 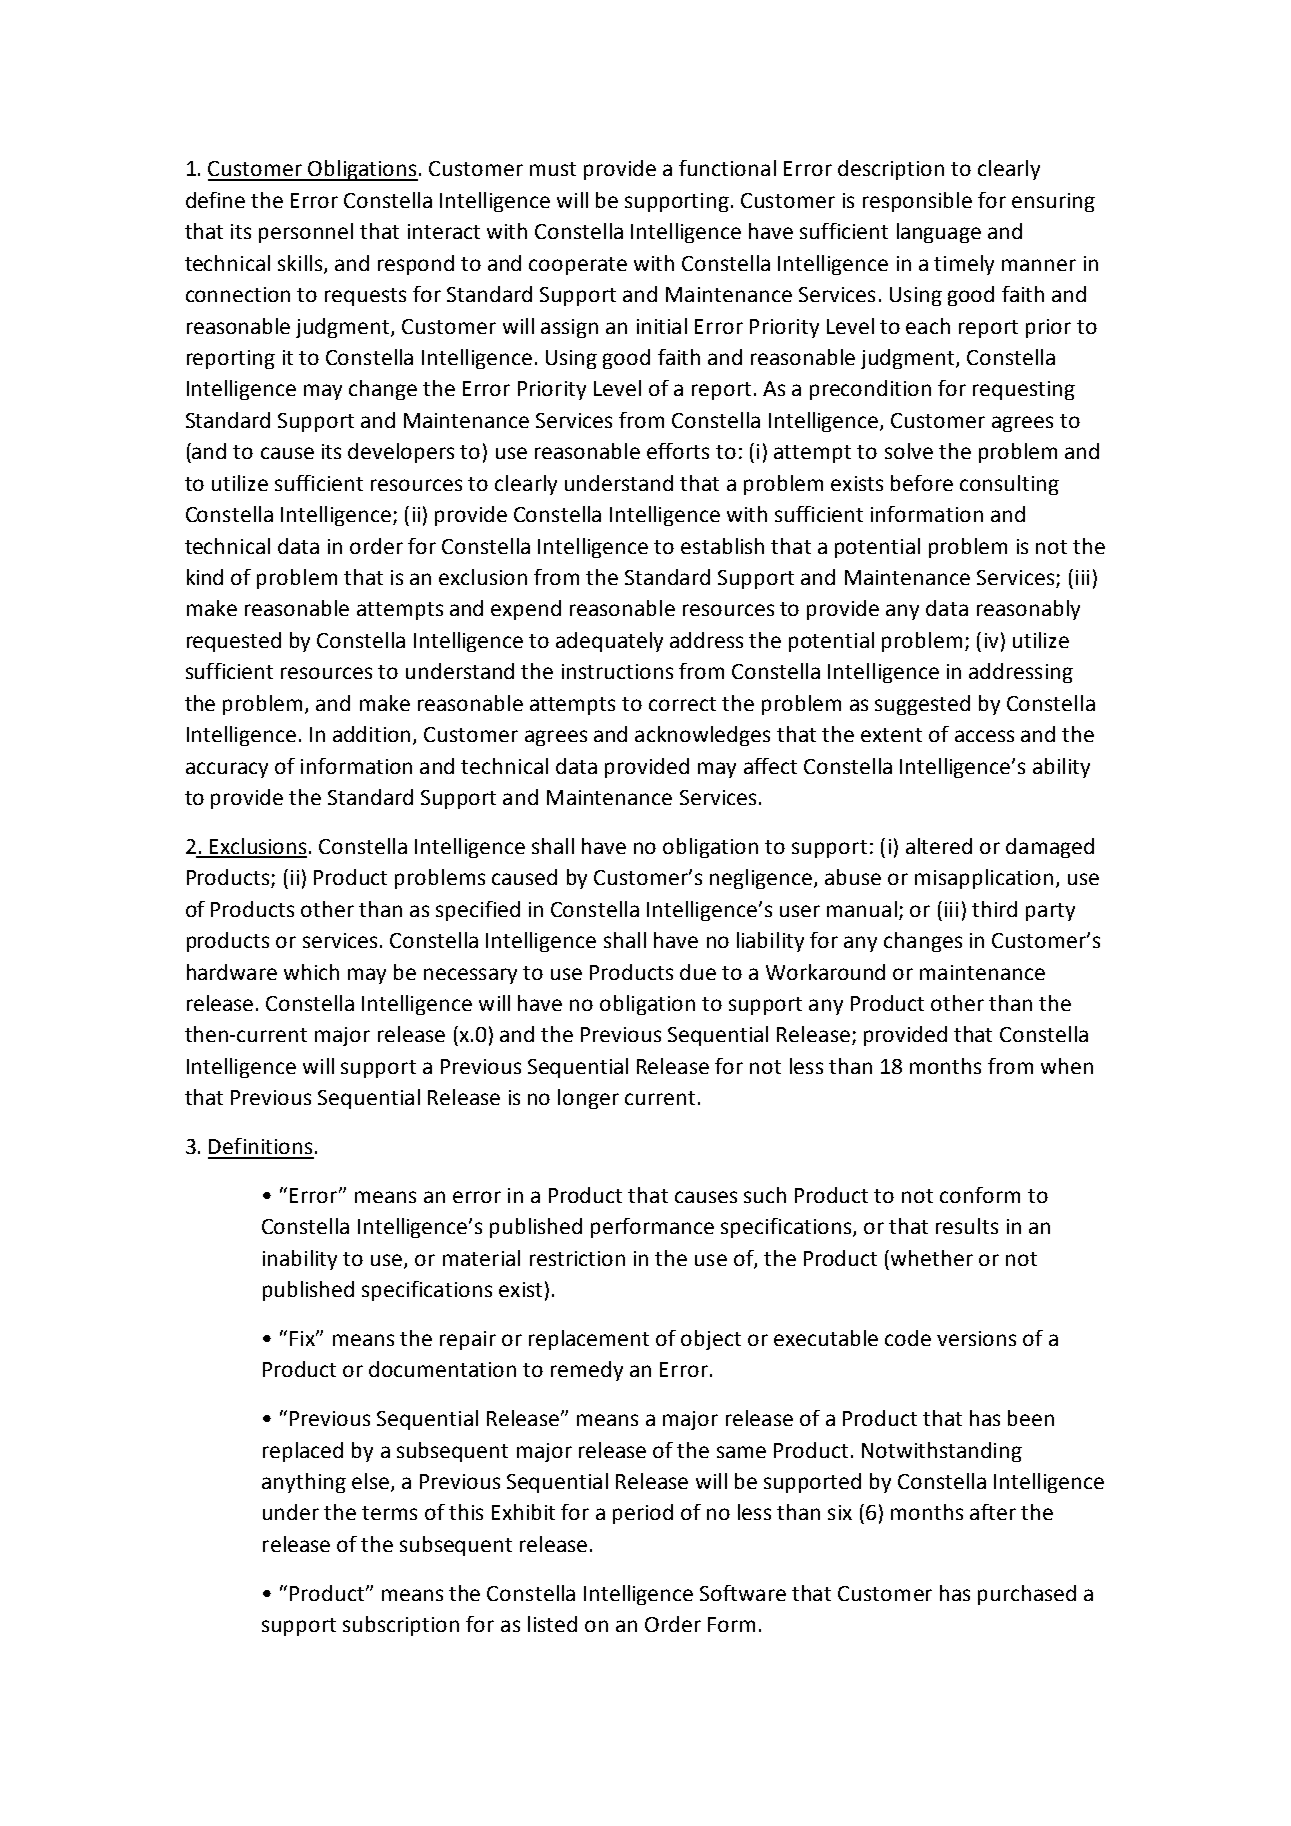 What do you see at coordinates (939, 233) in the image?
I see `language` at bounding box center [939, 233].
